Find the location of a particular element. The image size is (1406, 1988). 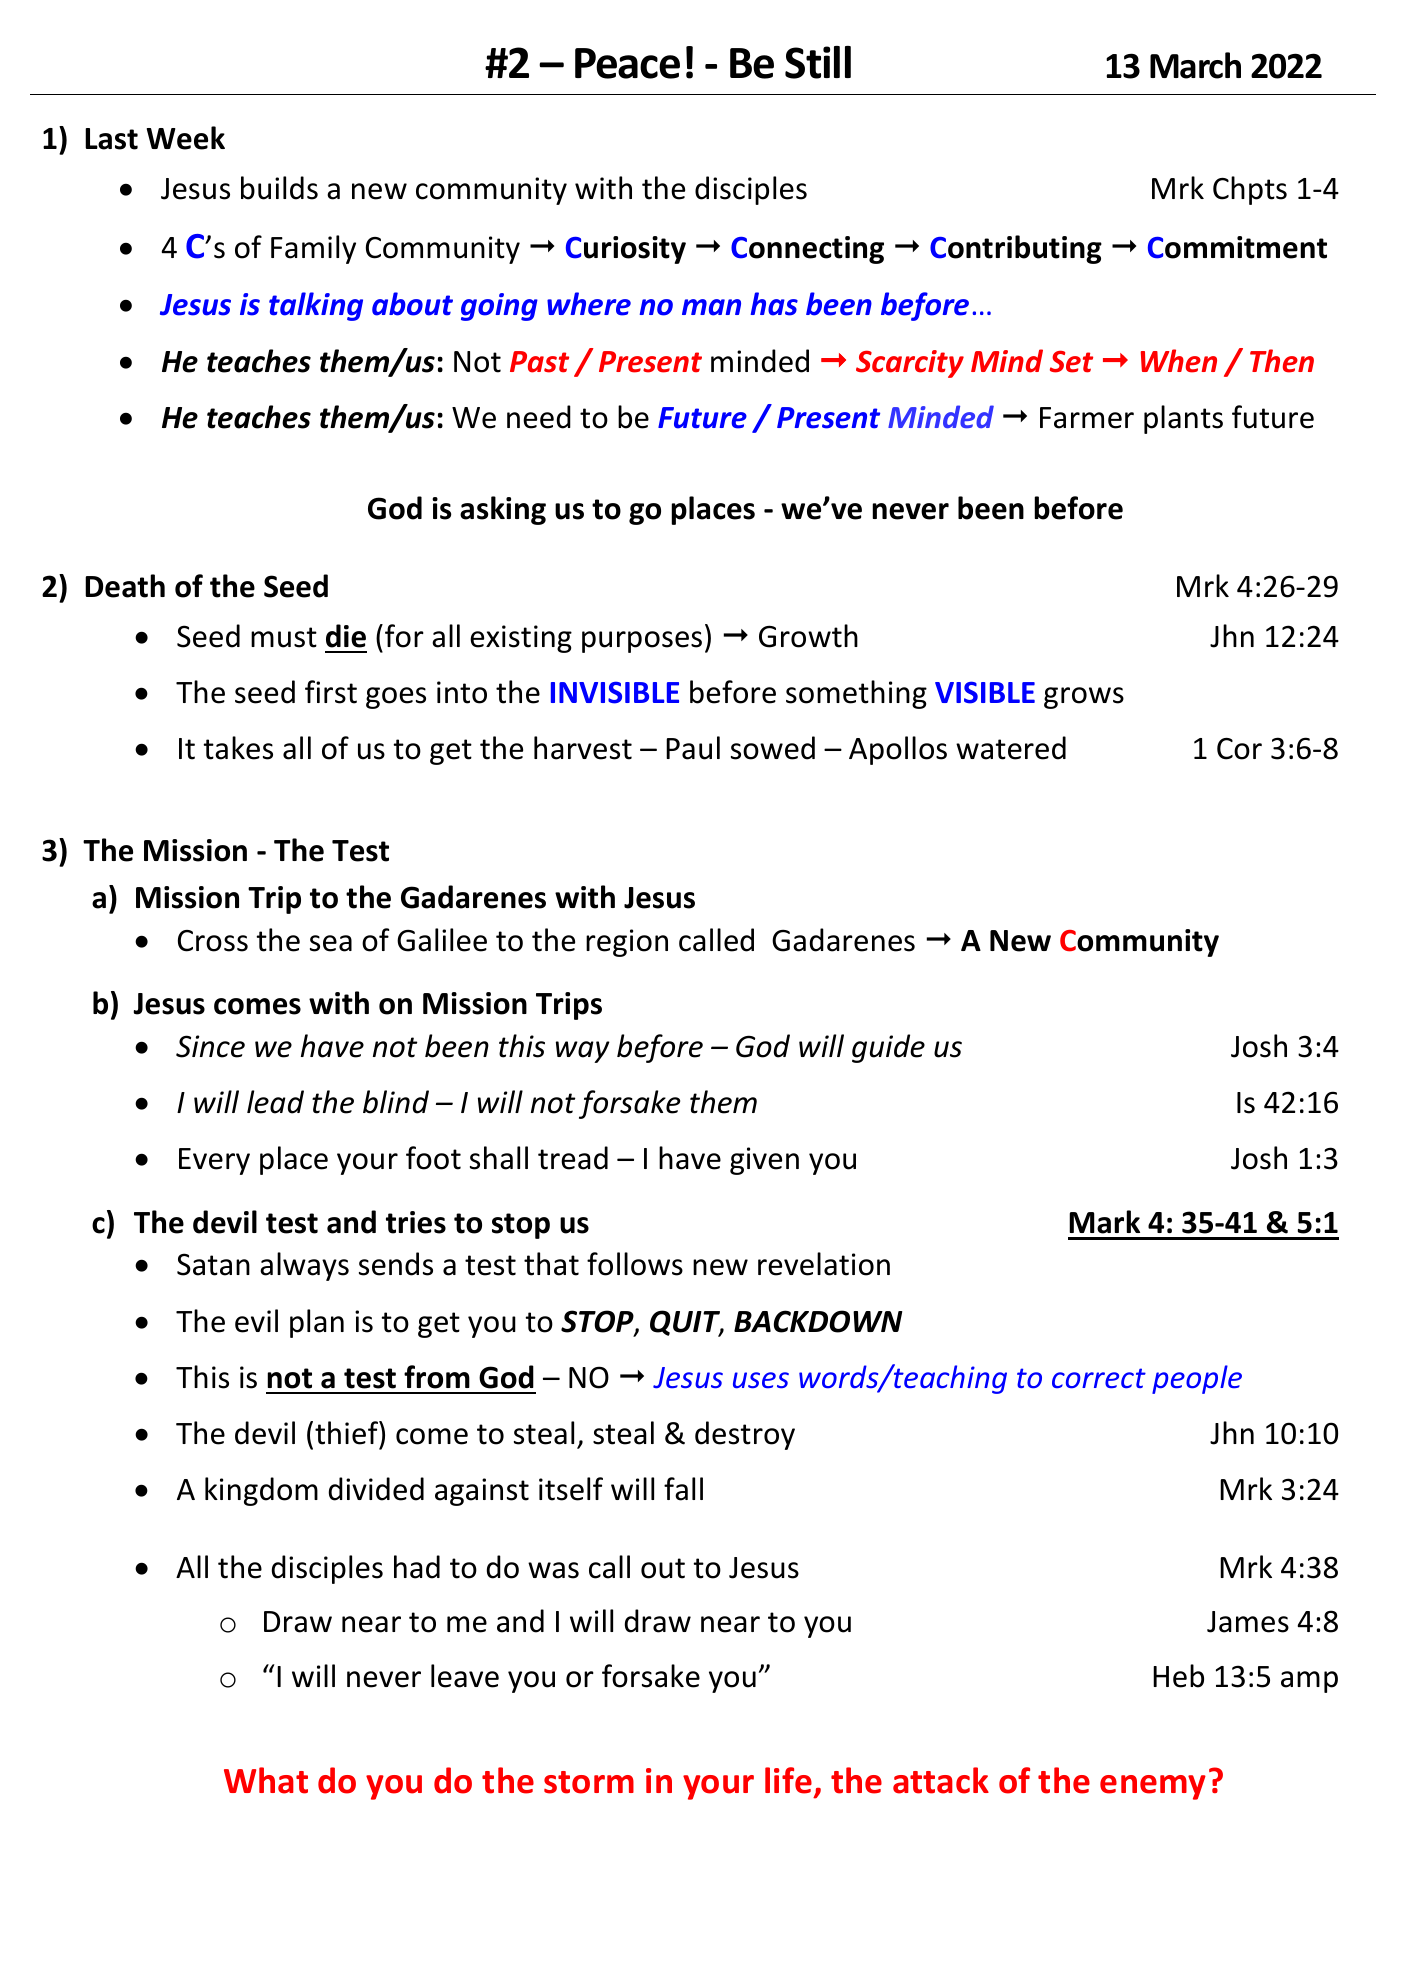

Cross is located at coordinates (213, 941).
